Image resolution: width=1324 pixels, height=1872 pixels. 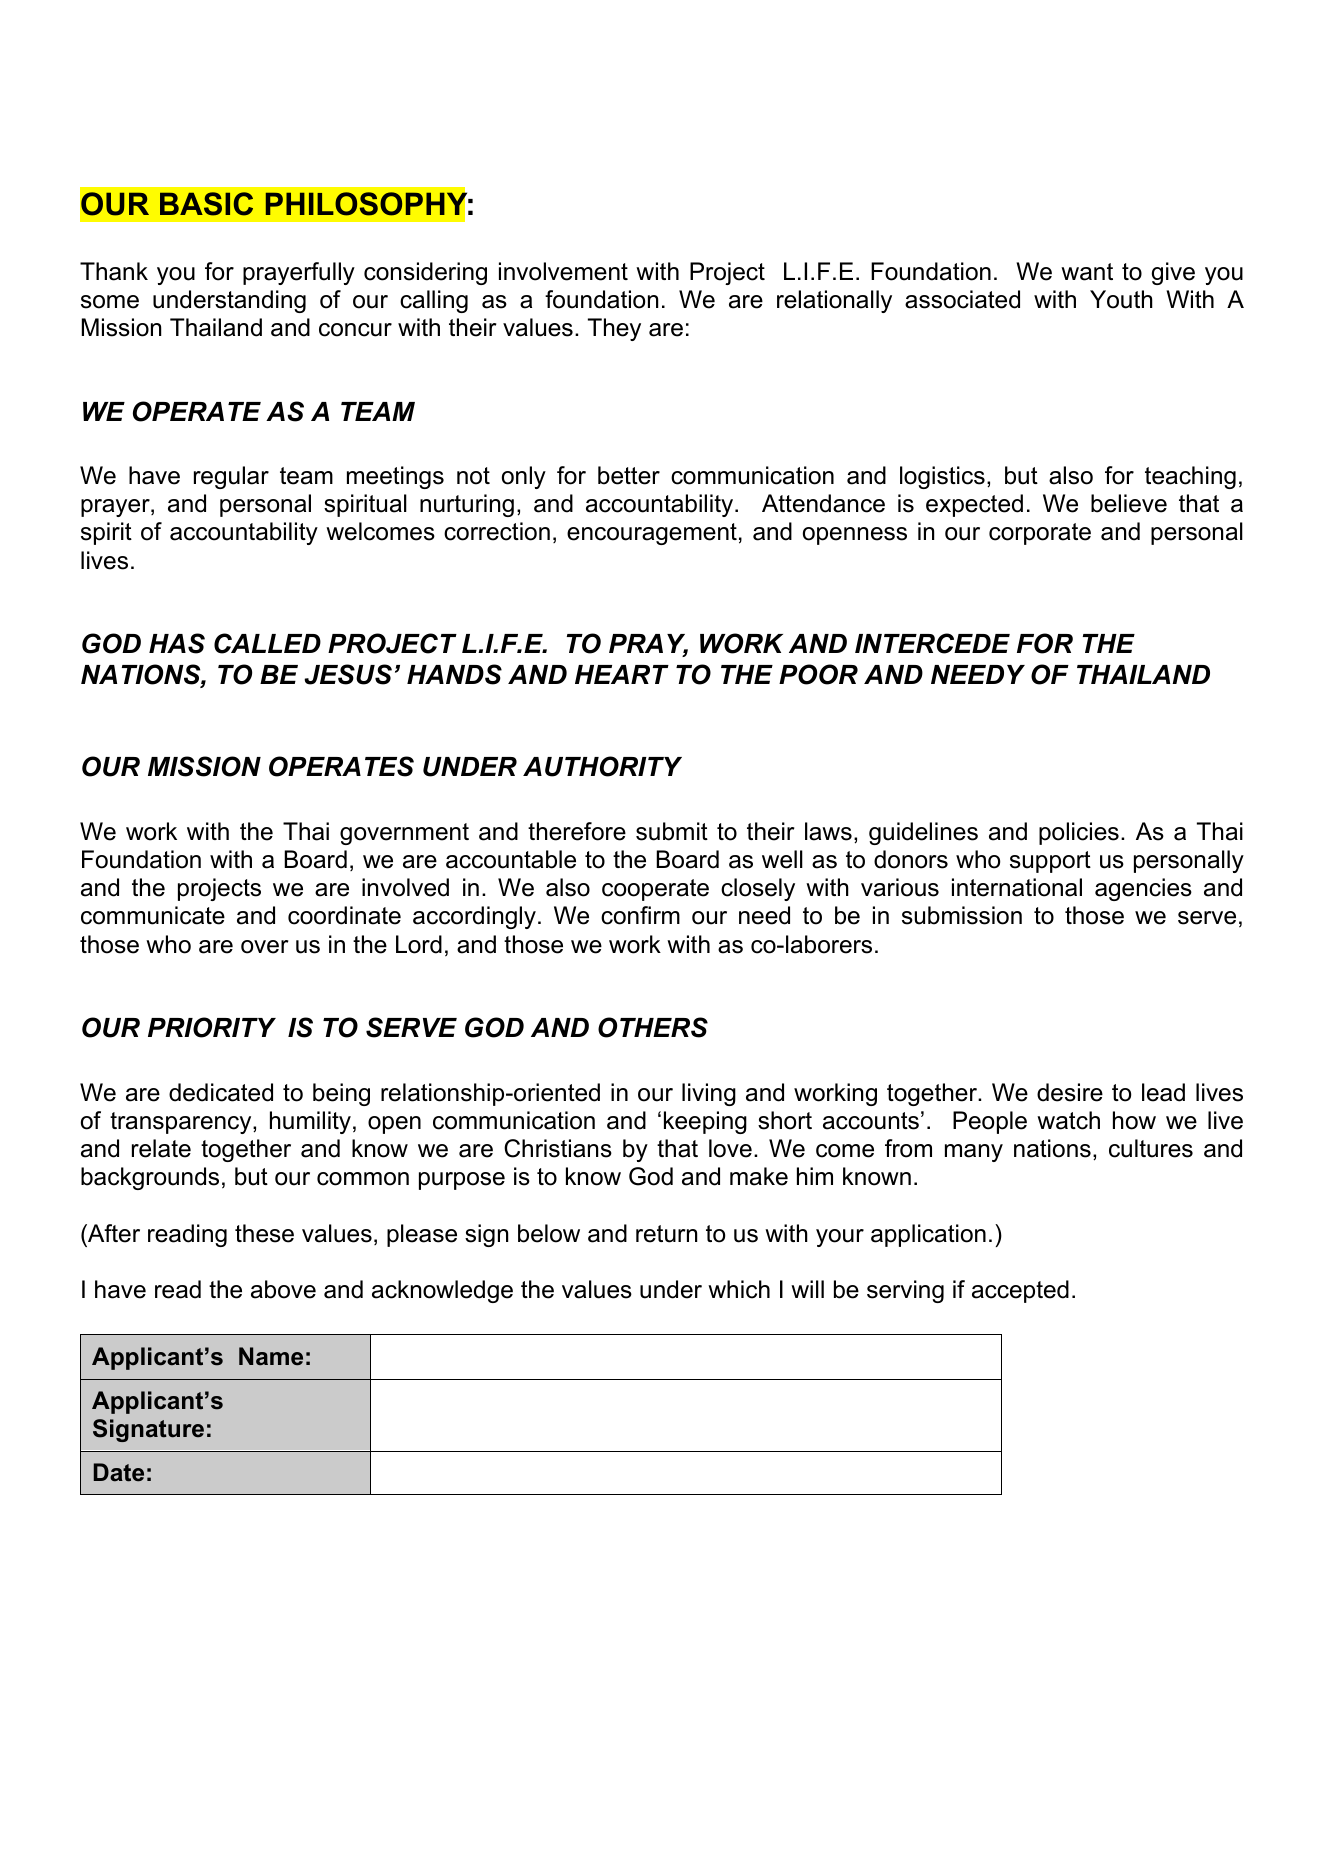 I want to click on BASIC, so click(x=206, y=204).
